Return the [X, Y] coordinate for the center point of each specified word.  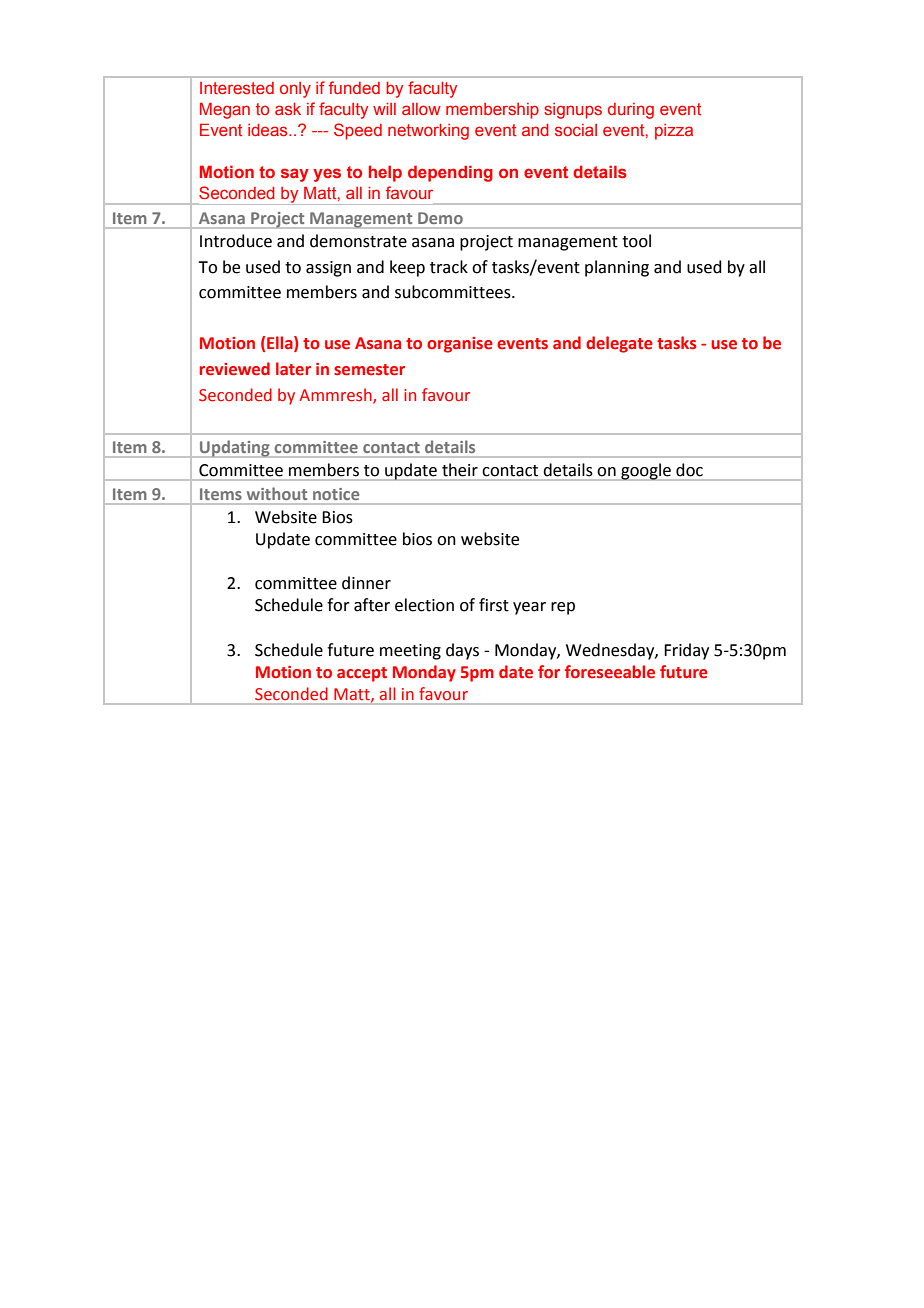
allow [421, 109]
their [460, 470]
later [293, 369]
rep [563, 608]
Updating [235, 449]
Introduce [236, 241]
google [646, 472]
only [295, 90]
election [424, 605]
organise [460, 345]
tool [636, 241]
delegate [619, 344]
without [277, 493]
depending [450, 173]
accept [362, 674]
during [631, 111]
